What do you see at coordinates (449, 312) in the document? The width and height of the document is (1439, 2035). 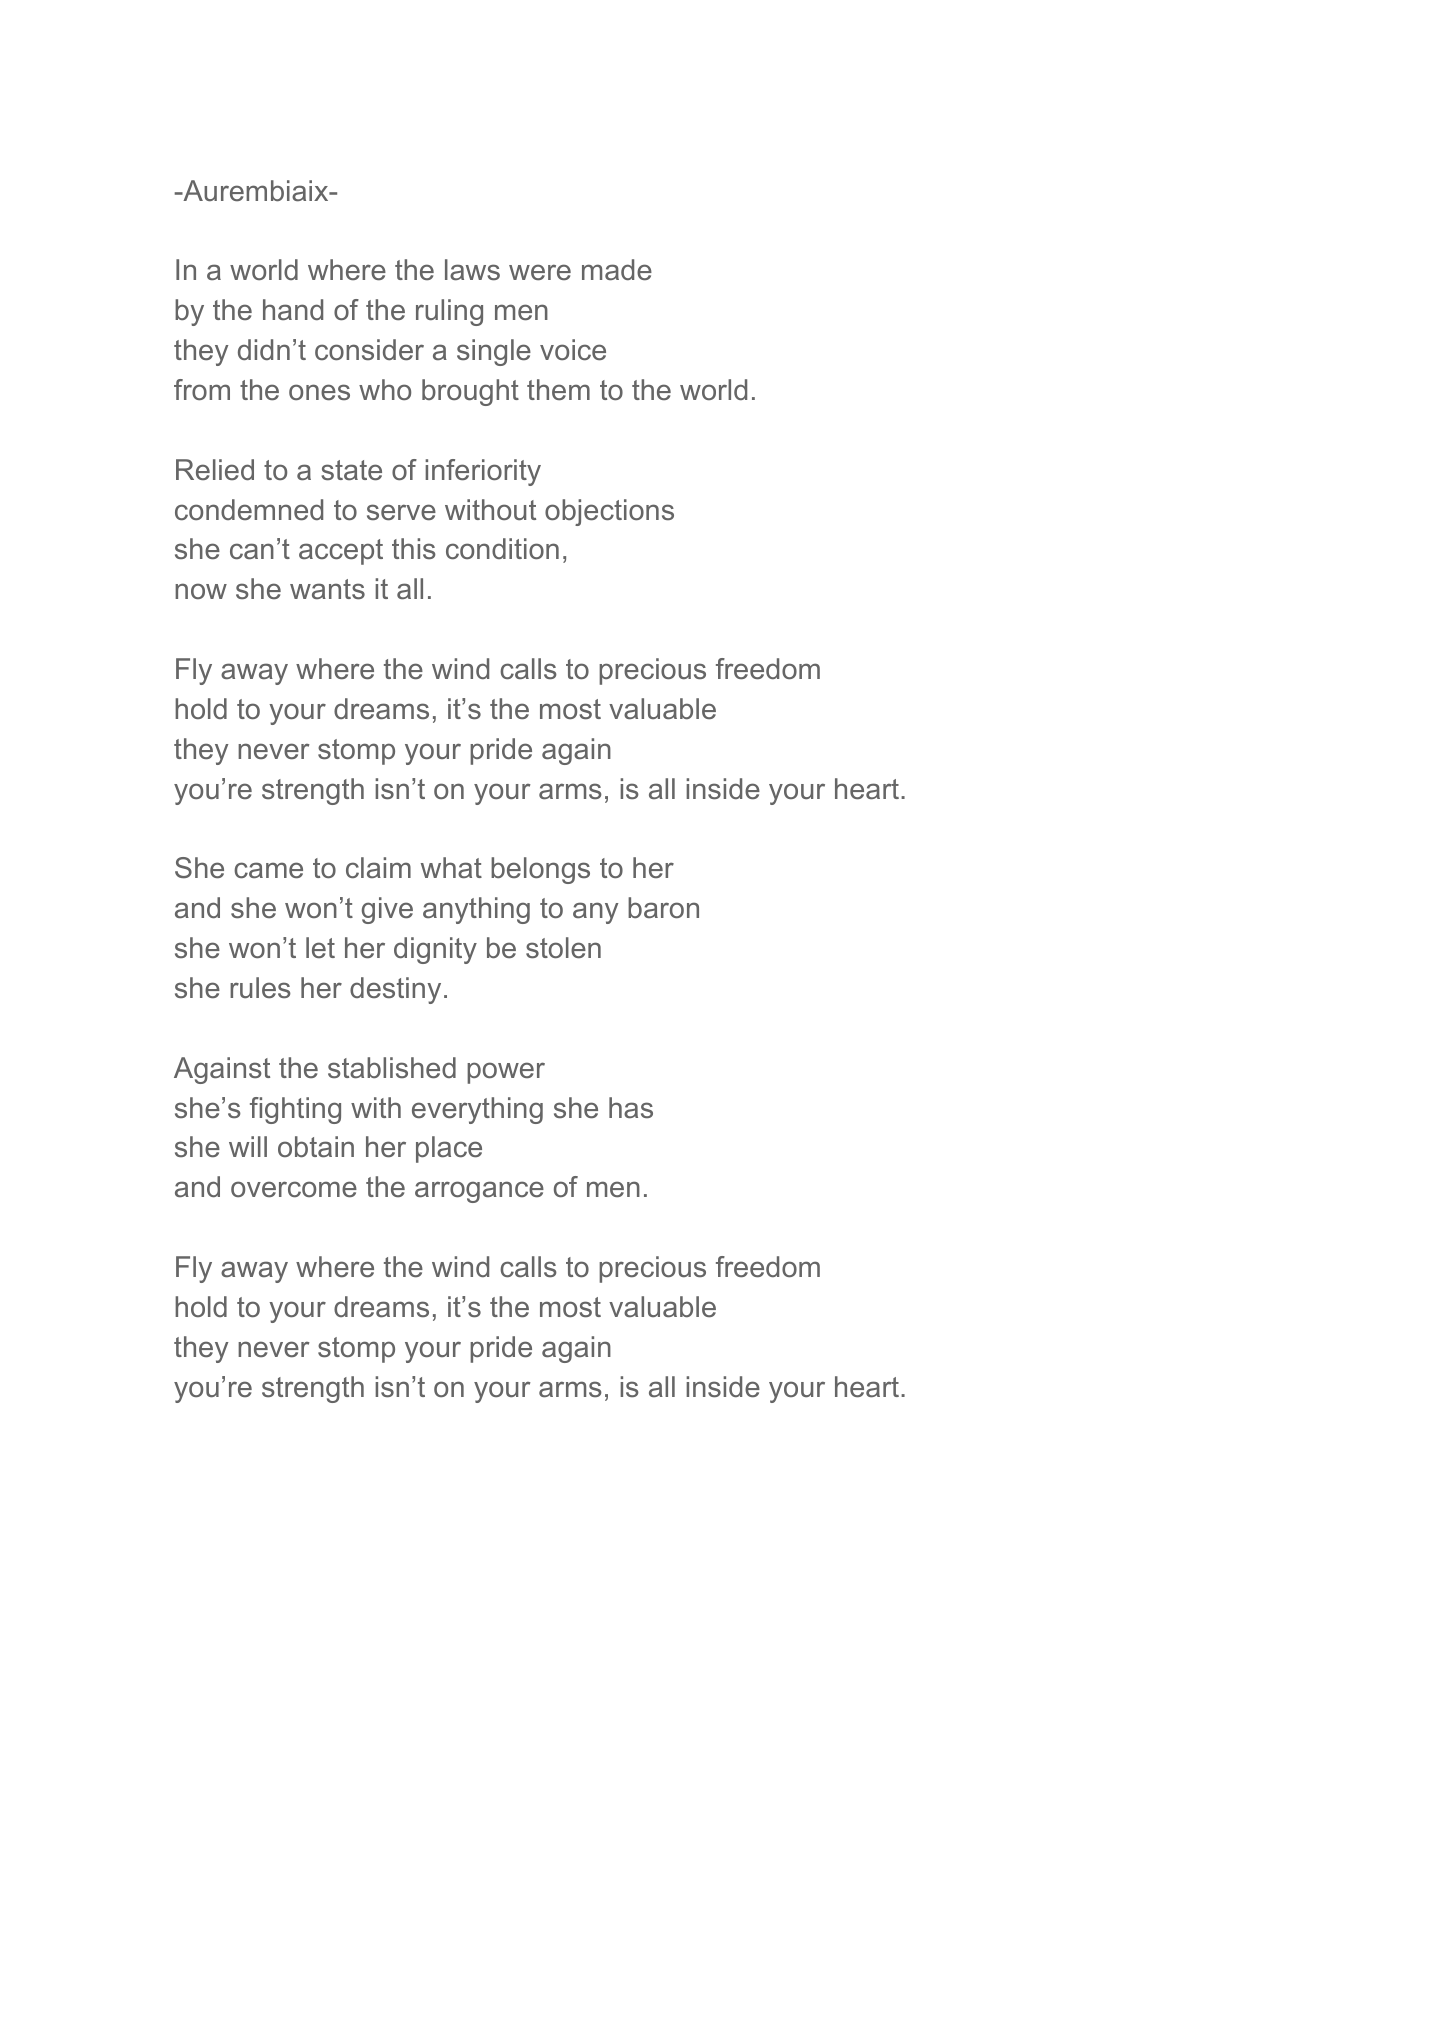 I see `ruling` at bounding box center [449, 312].
